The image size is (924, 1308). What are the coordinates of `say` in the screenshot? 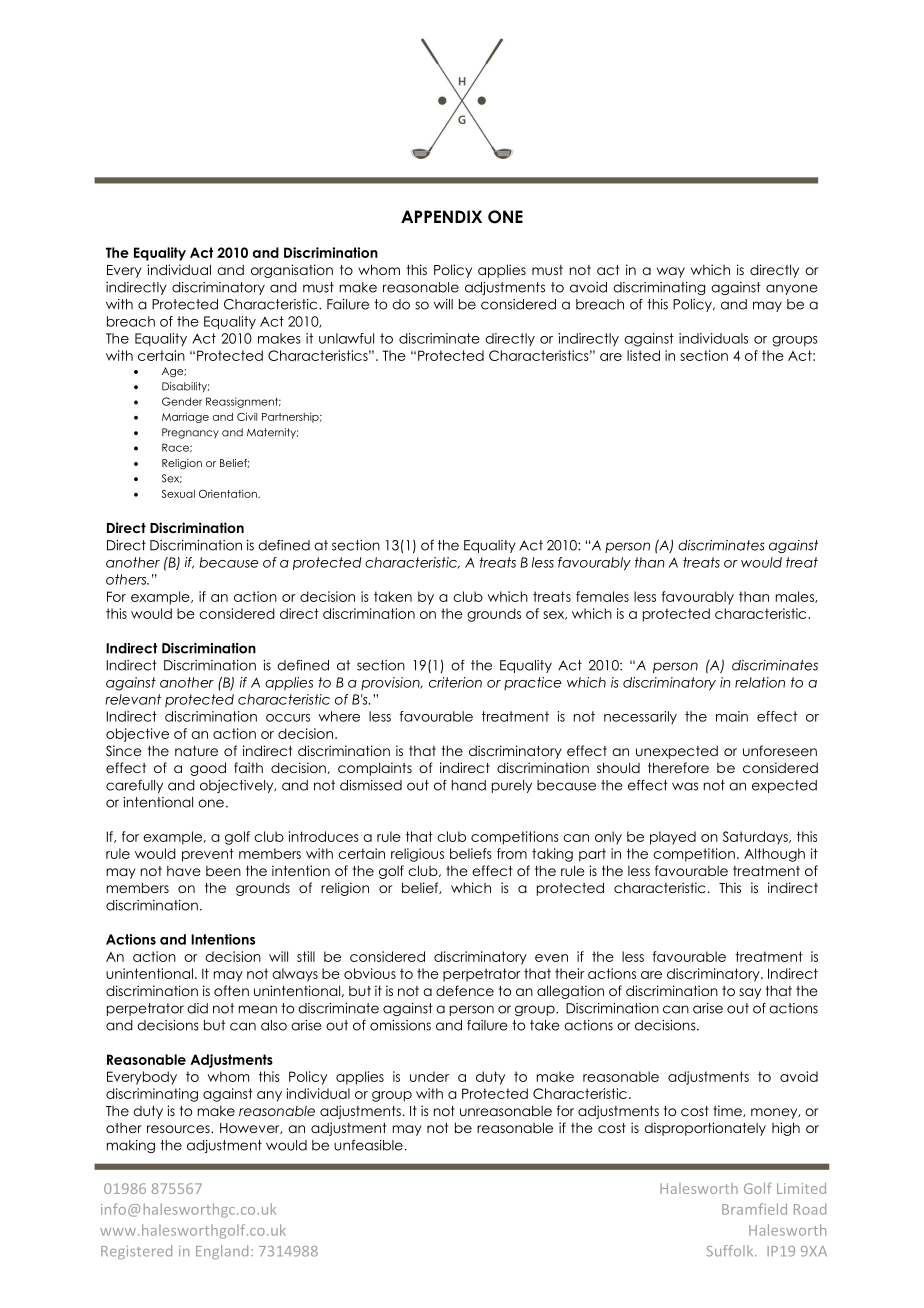 It's located at (750, 993).
